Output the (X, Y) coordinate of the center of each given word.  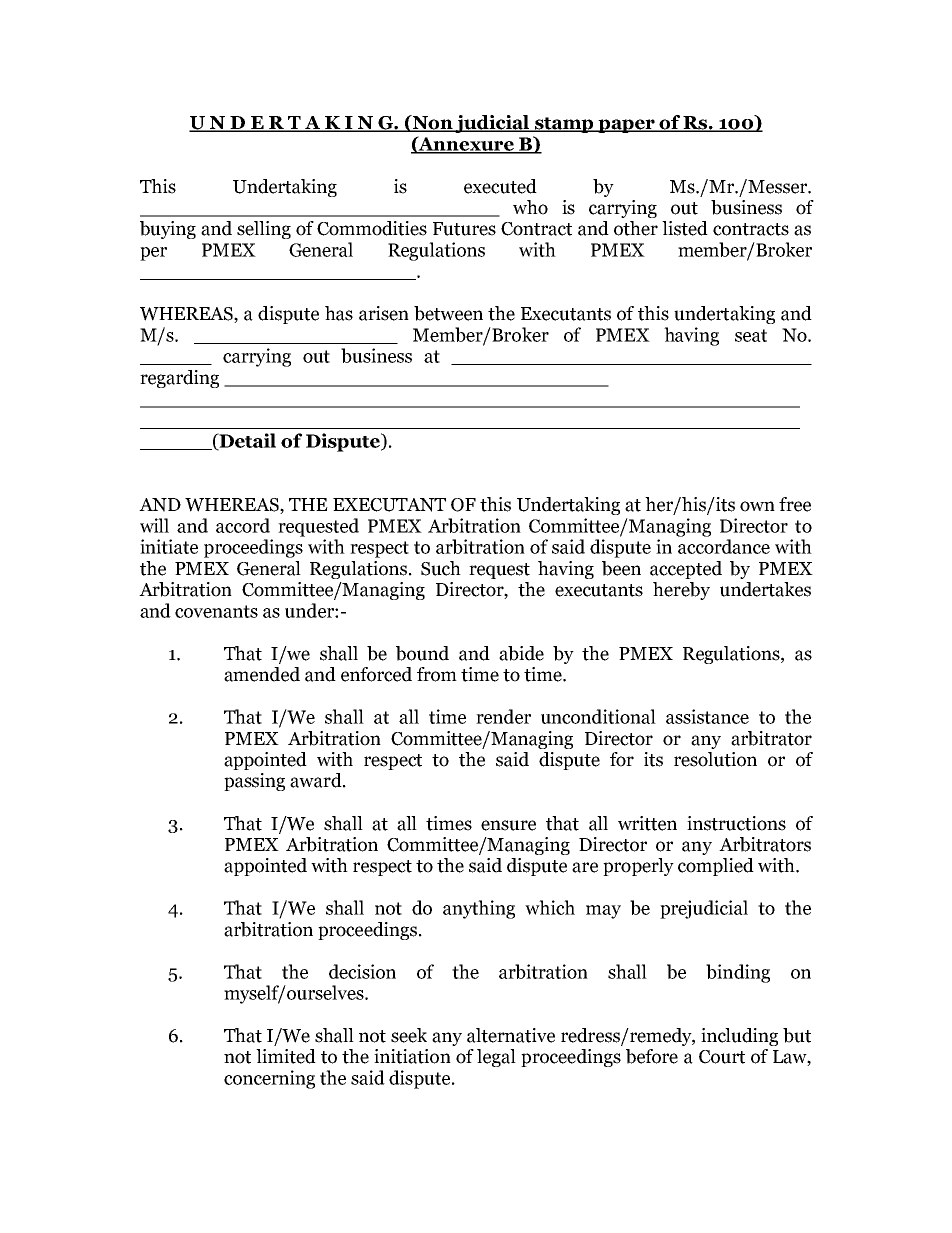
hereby (681, 591)
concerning (269, 1079)
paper (626, 126)
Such (441, 568)
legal (496, 1058)
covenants (216, 611)
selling (264, 230)
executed (500, 186)
